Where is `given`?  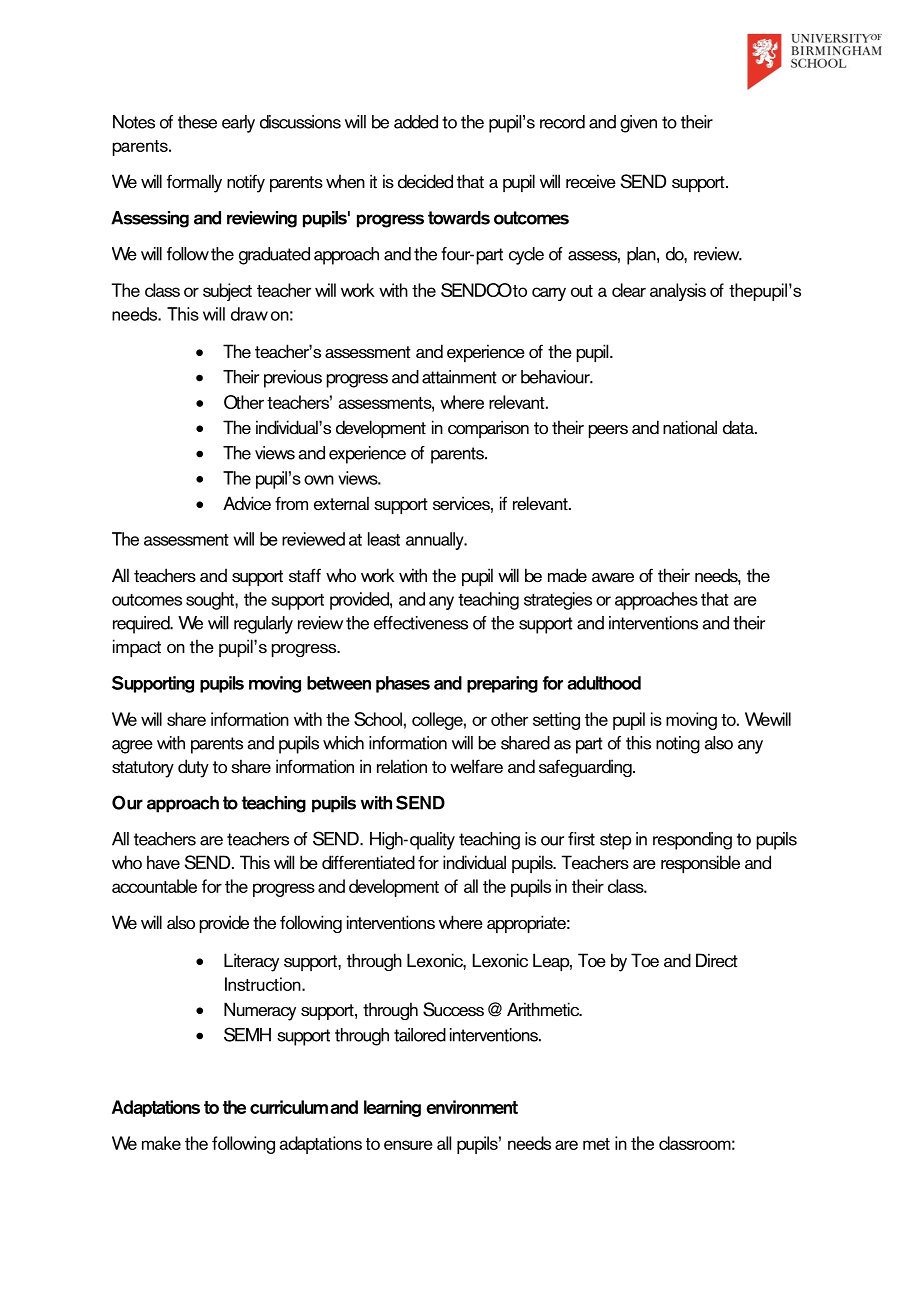 given is located at coordinates (638, 124).
